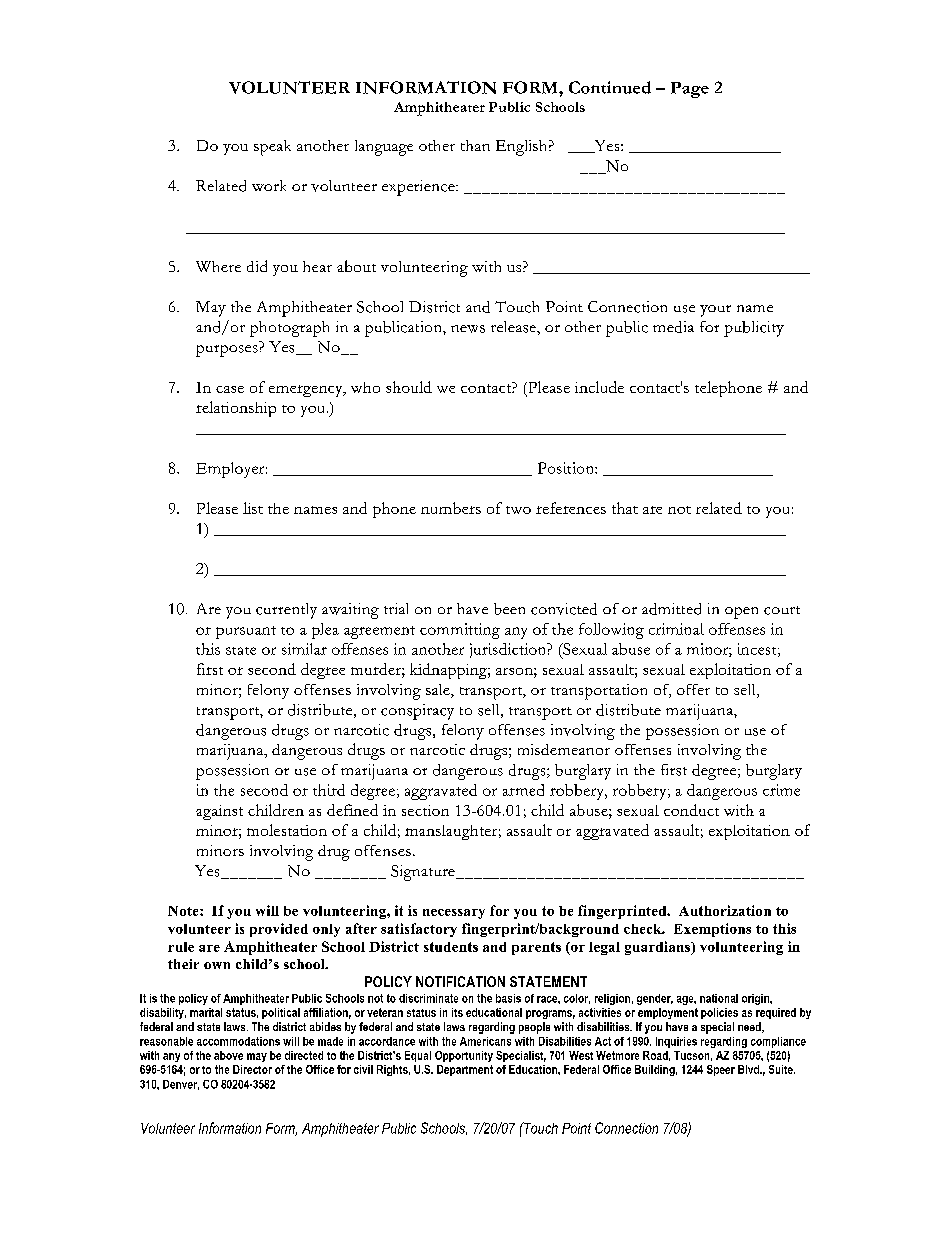 The height and width of the image is (1233, 952). What do you see at coordinates (725, 910) in the image?
I see `Authorization` at bounding box center [725, 910].
